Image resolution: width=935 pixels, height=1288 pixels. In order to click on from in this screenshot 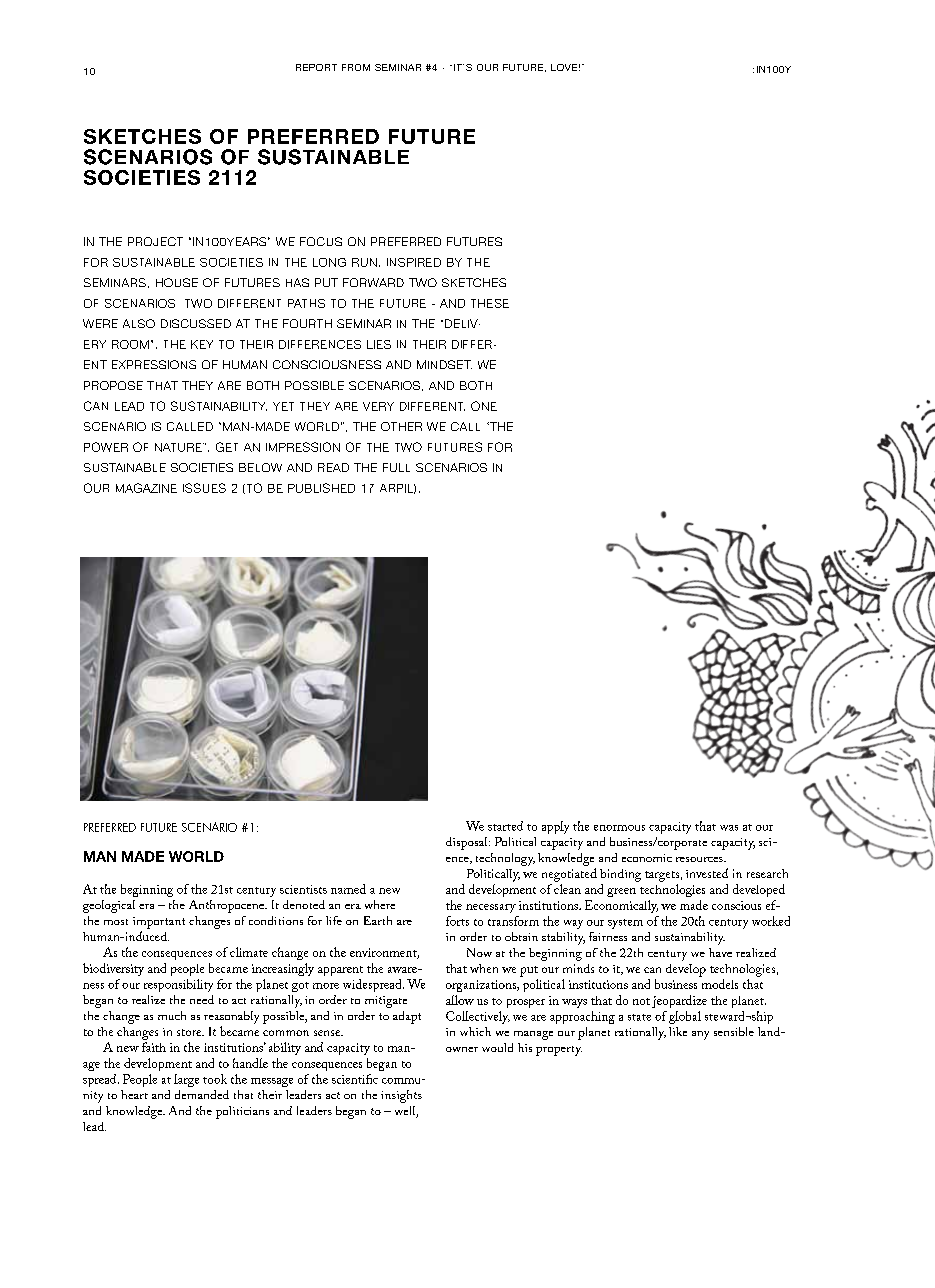, I will do `click(356, 67)`.
